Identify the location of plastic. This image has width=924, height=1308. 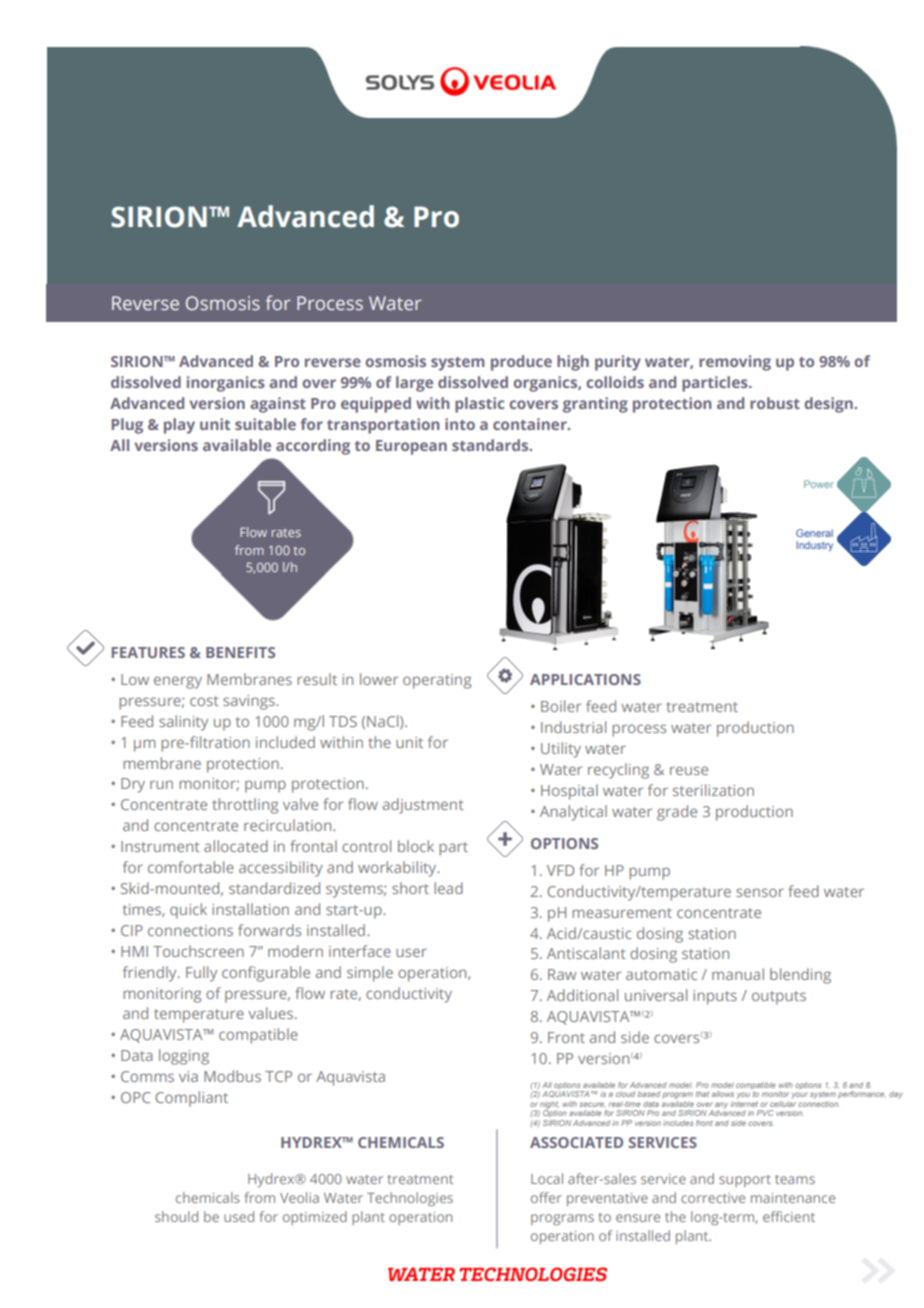
(479, 405).
